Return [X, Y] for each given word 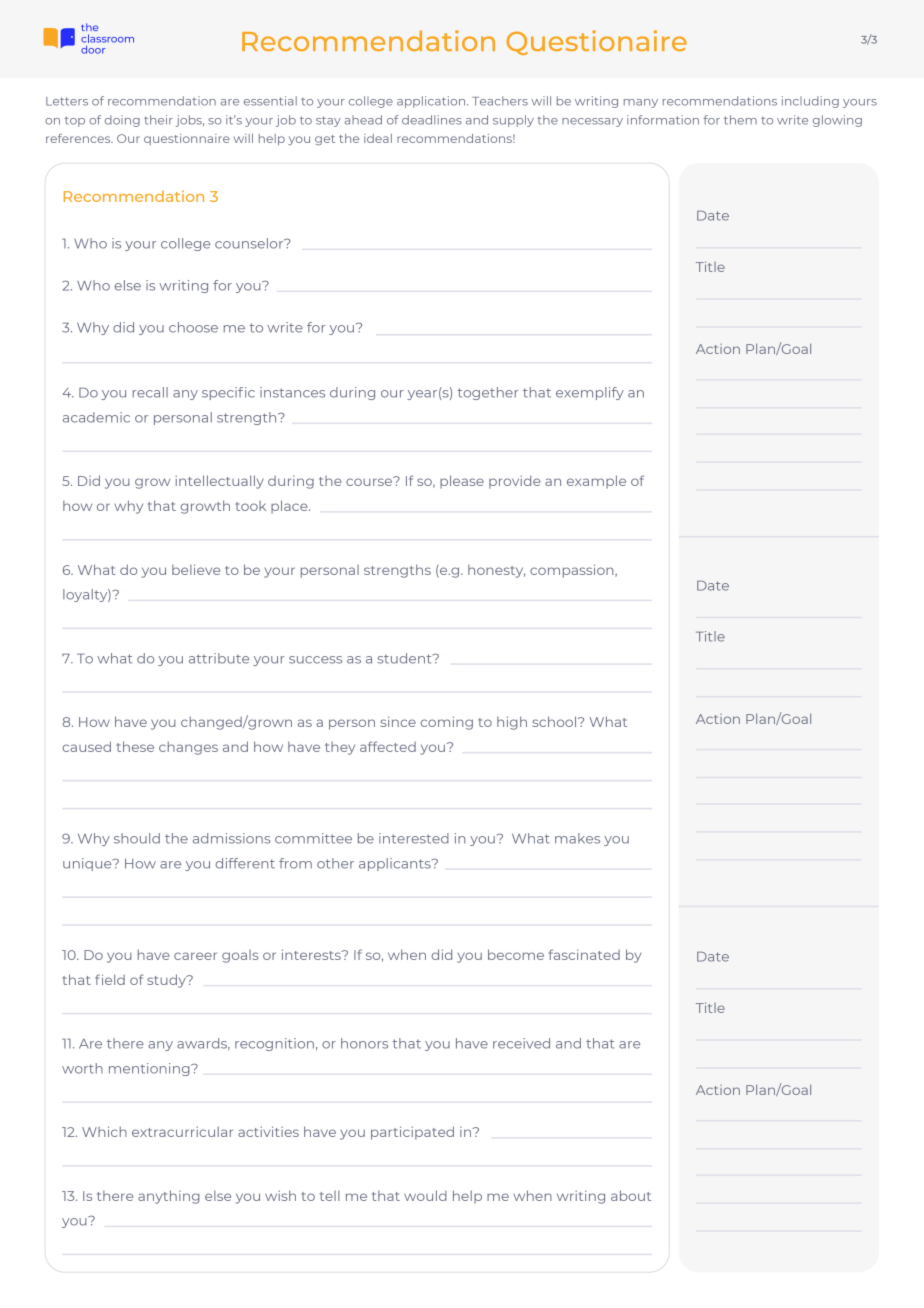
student [405, 658]
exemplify [590, 393]
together [488, 393]
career [195, 956]
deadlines [432, 120]
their [158, 120]
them [740, 120]
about [631, 1195]
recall [150, 392]
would [425, 1195]
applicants [396, 864]
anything [169, 1197]
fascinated [584, 954]
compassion [573, 571]
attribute [219, 658]
